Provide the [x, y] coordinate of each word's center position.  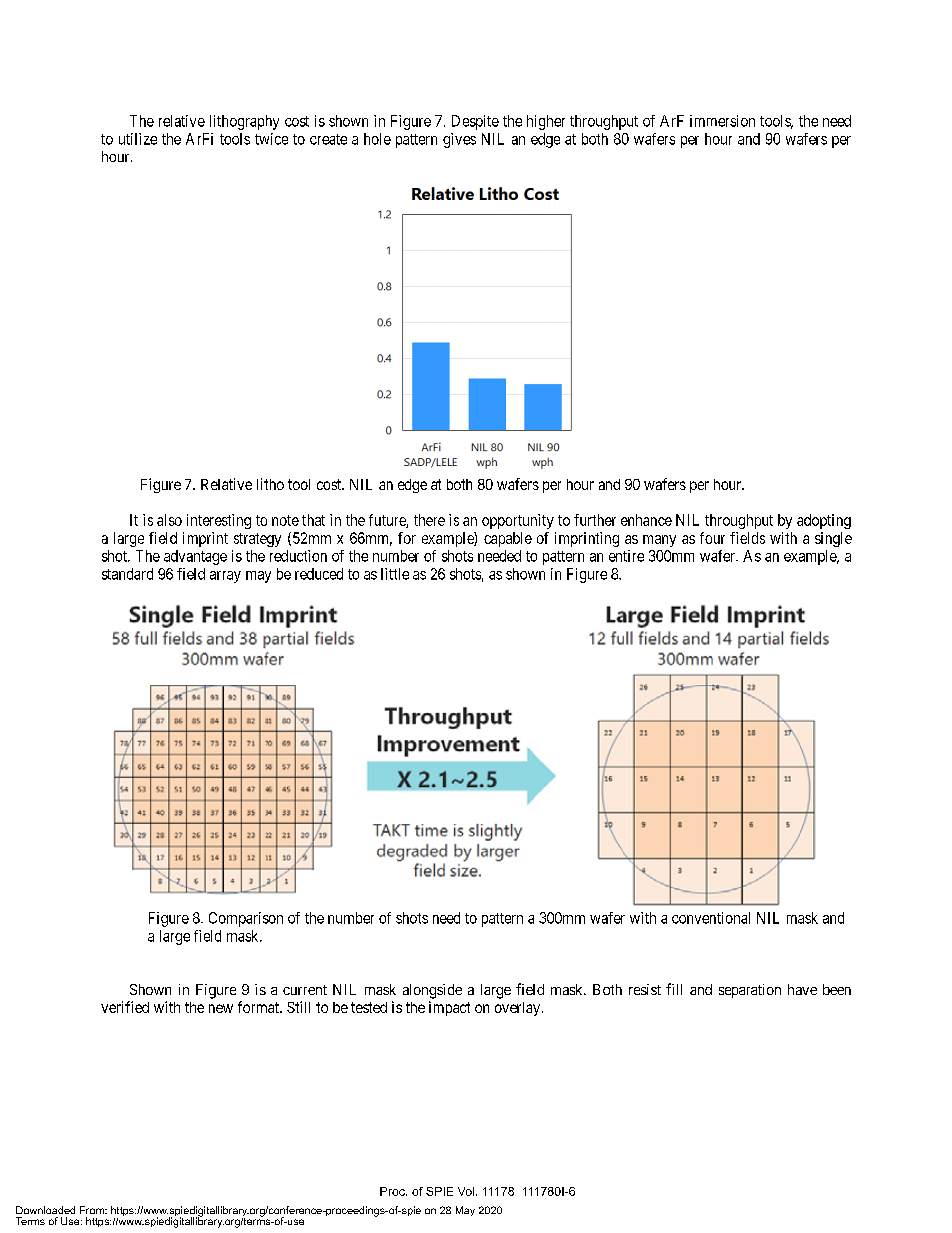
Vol [466, 1191]
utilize [138, 139]
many [659, 541]
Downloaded [45, 1210]
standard [127, 574]
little [395, 574]
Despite [475, 122]
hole [377, 139]
